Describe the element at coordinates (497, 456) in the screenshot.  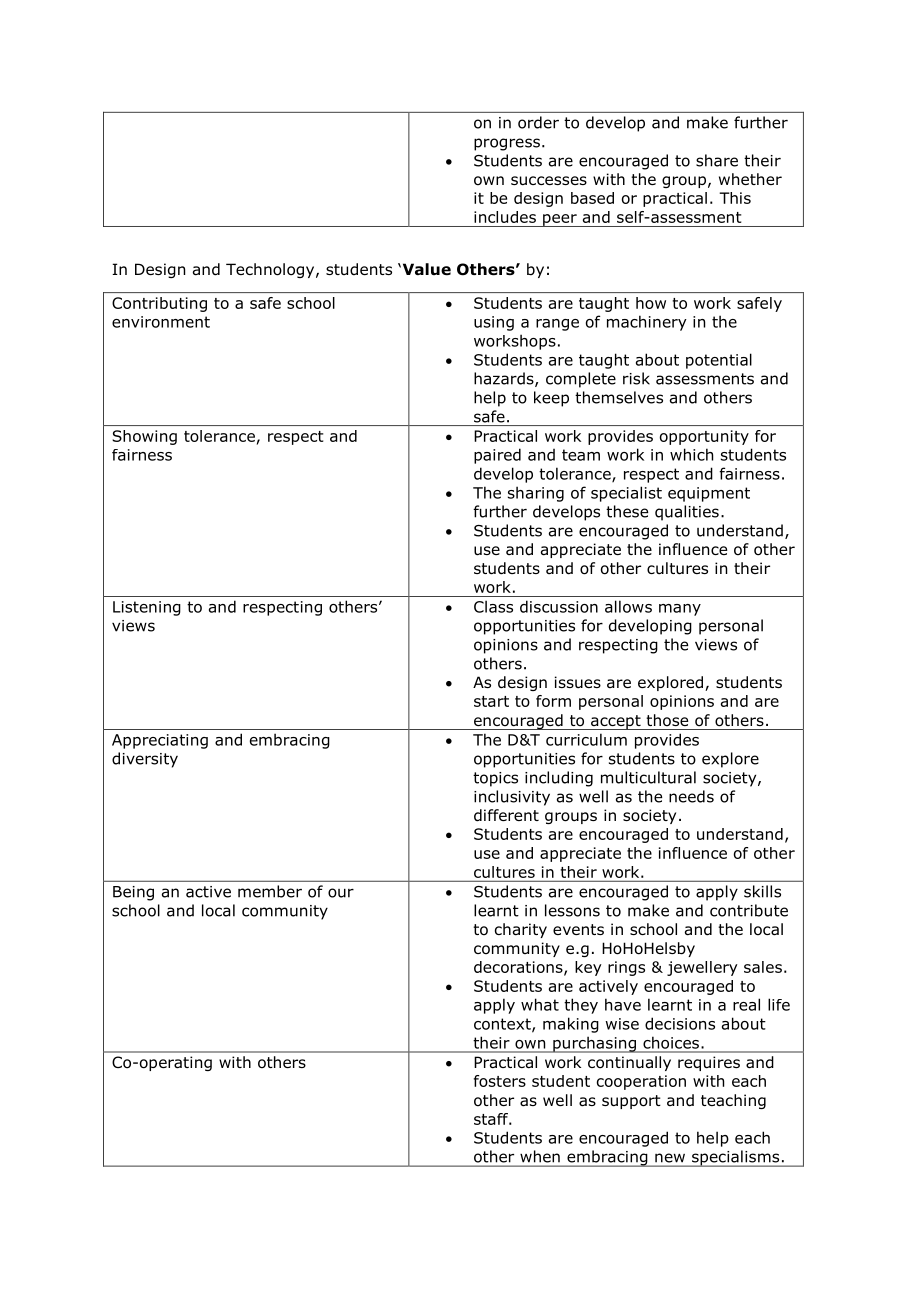
I see `paired` at that location.
